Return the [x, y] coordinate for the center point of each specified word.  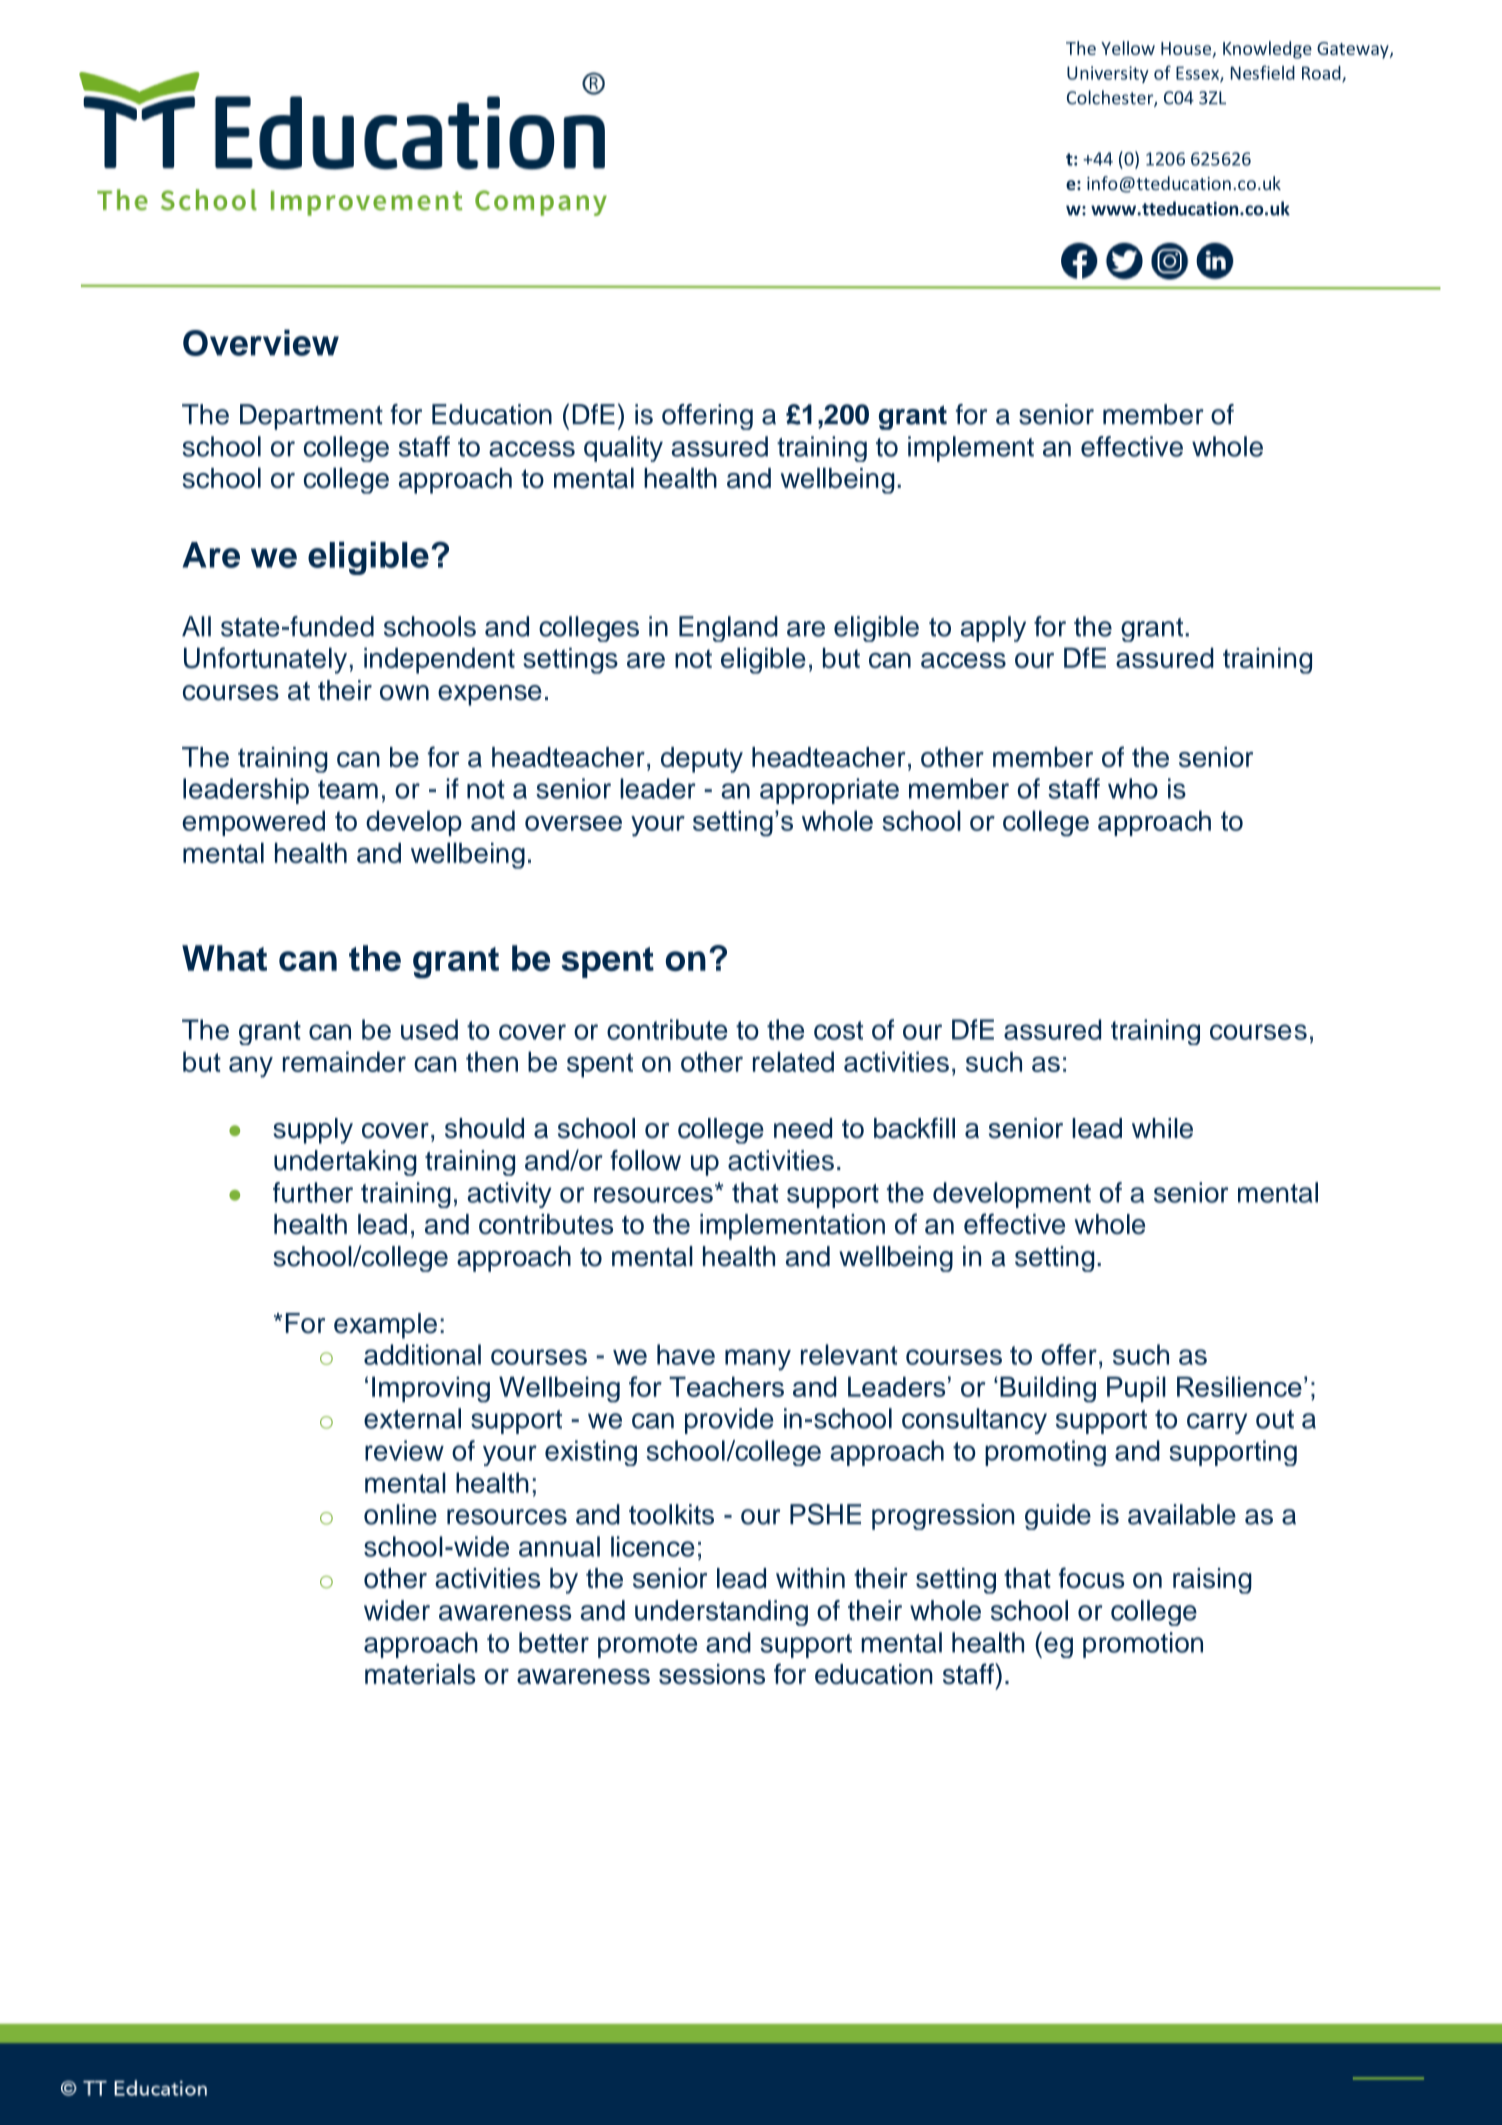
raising [1212, 1581]
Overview [261, 342]
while [1162, 1128]
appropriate [829, 791]
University [1108, 74]
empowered [253, 823]
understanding [721, 1613]
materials [420, 1674]
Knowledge [1267, 50]
